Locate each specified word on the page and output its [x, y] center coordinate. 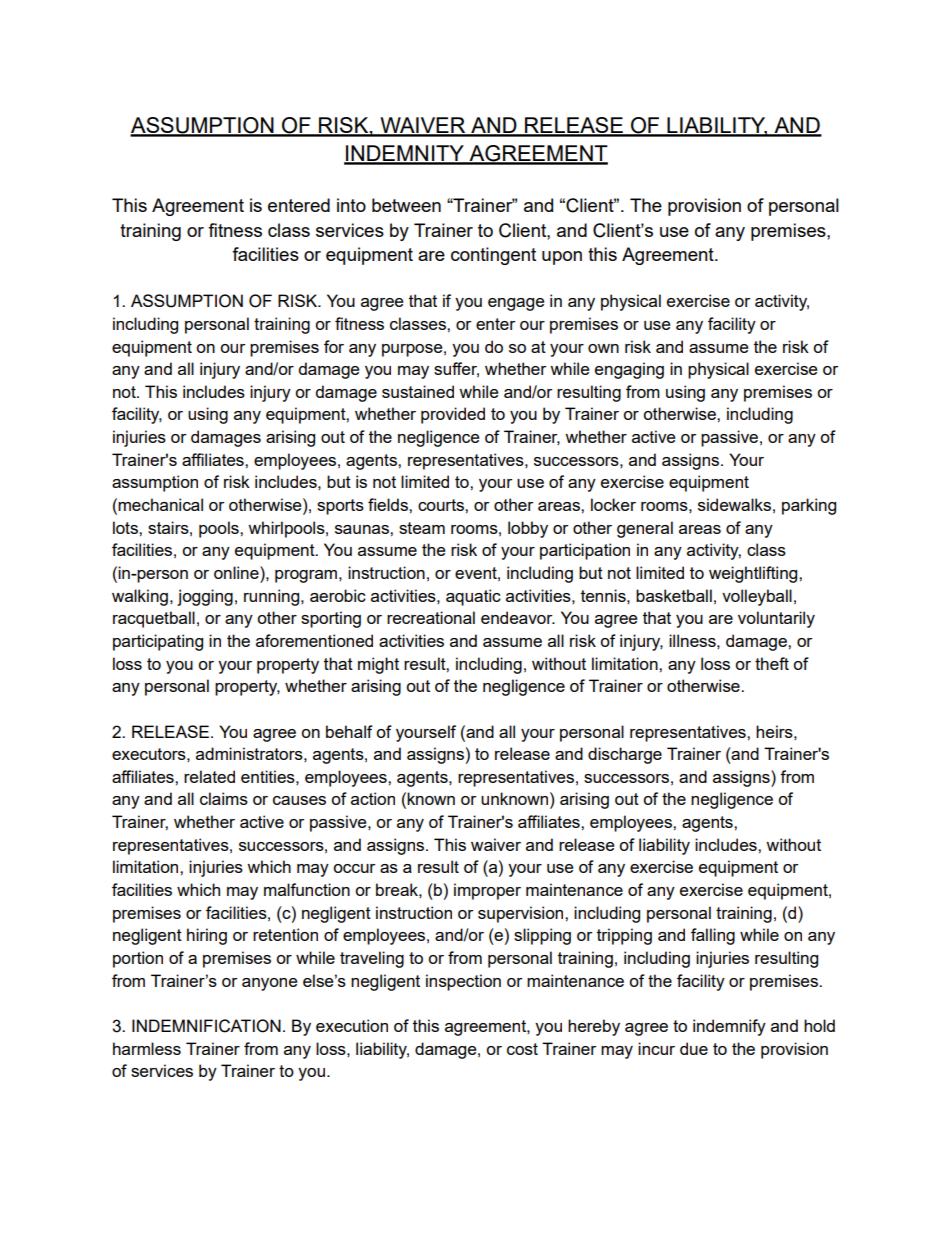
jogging [205, 597]
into [351, 205]
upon [562, 258]
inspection [463, 982]
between [406, 205]
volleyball [757, 597]
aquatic [473, 597]
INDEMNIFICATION [206, 1026]
